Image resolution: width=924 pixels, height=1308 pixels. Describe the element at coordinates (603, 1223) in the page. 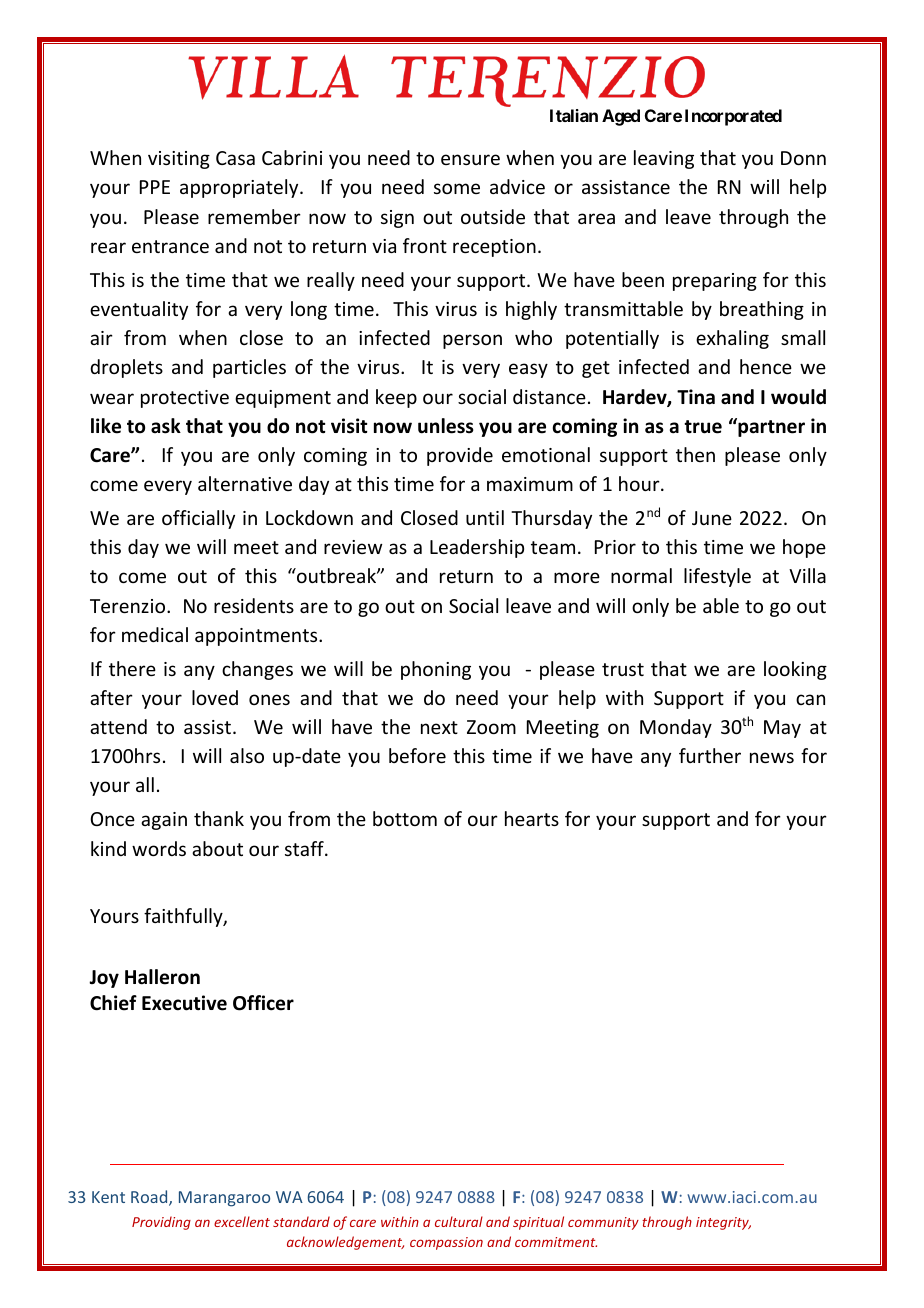

I see `community` at that location.
